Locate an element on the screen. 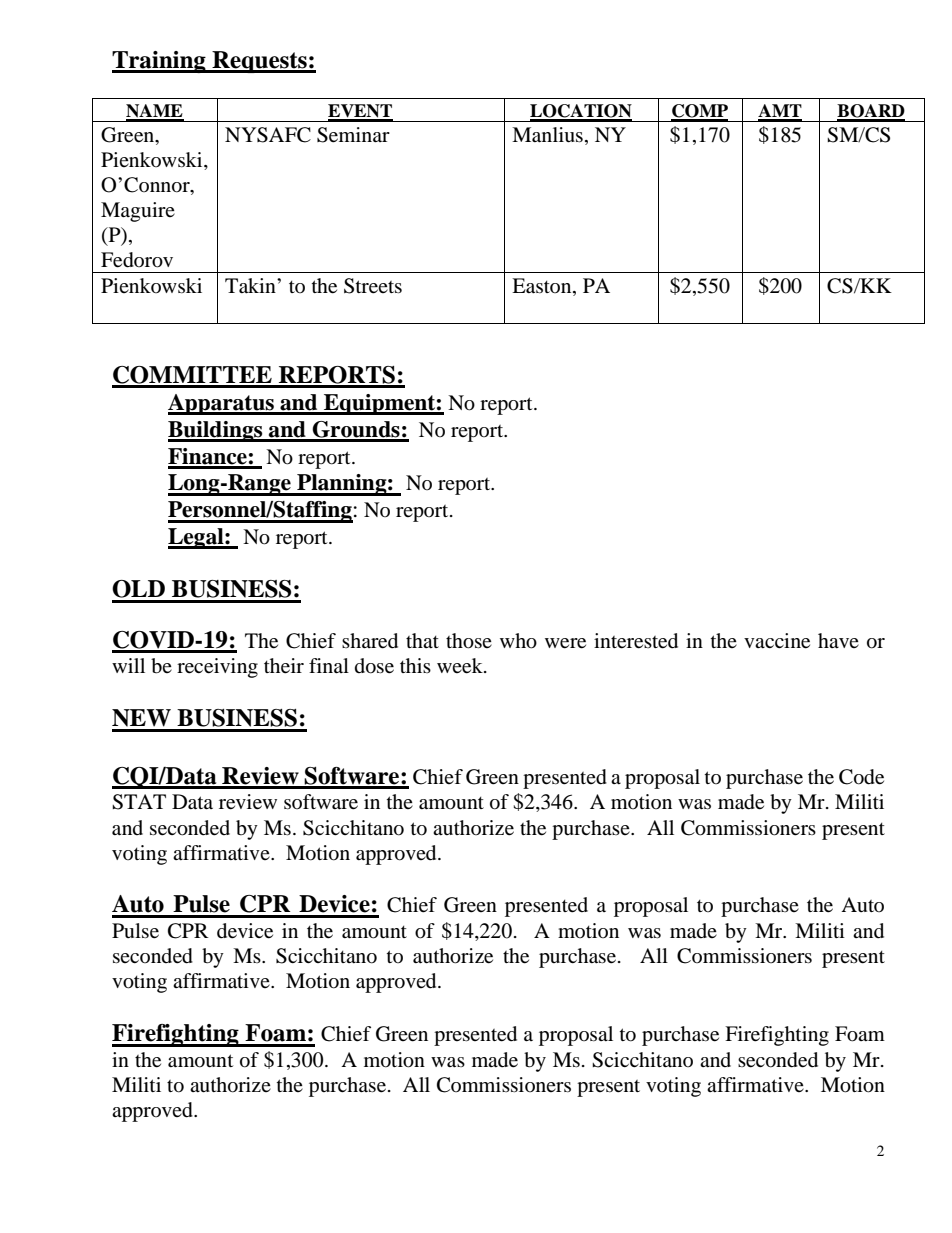  week is located at coordinates (461, 666).
